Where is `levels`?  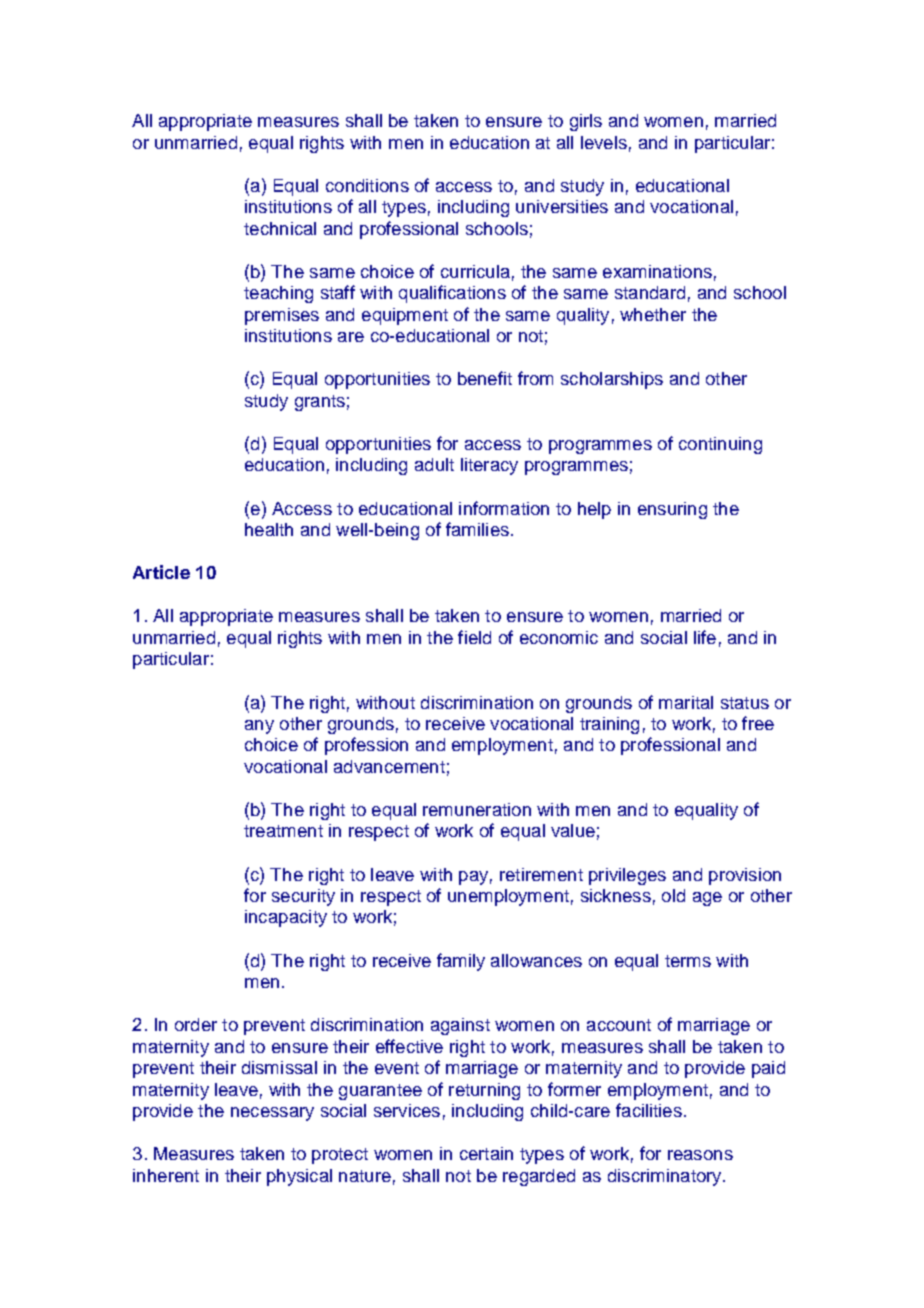 levels is located at coordinates (604, 142).
